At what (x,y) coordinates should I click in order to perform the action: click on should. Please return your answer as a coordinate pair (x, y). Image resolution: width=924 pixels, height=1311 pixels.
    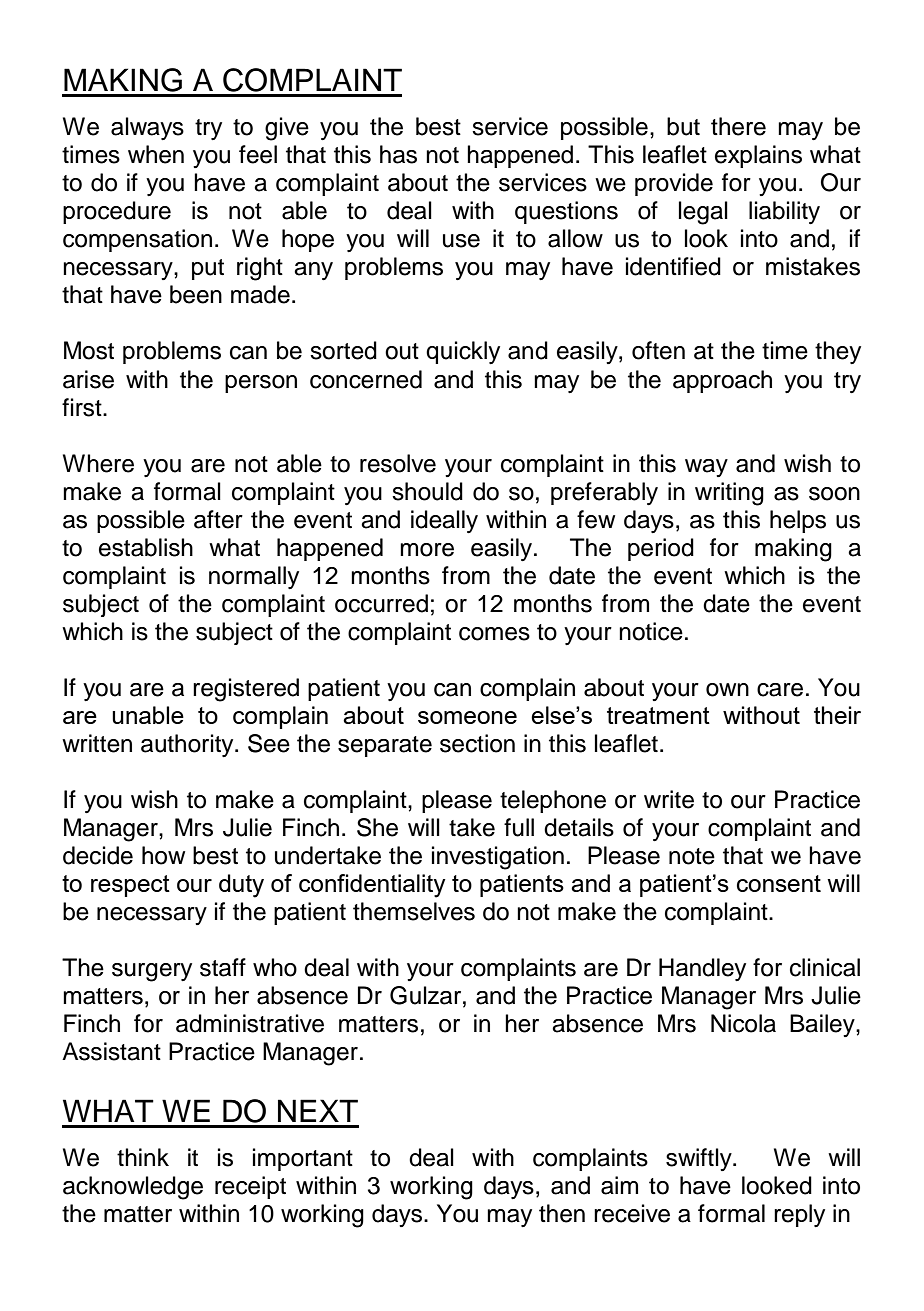
    Looking at the image, I should click on (427, 491).
